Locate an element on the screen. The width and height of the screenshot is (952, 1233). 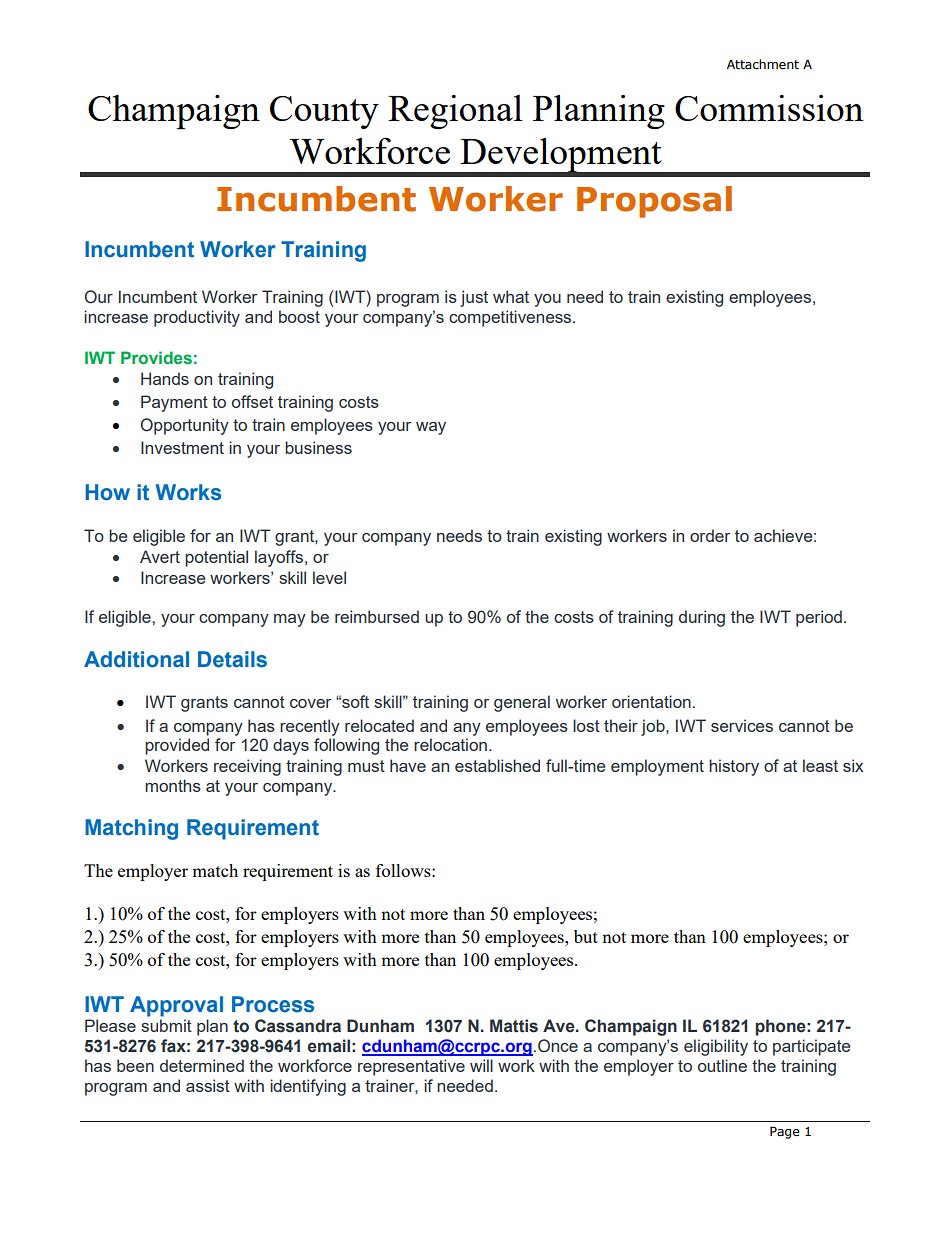
assist is located at coordinates (208, 1085).
